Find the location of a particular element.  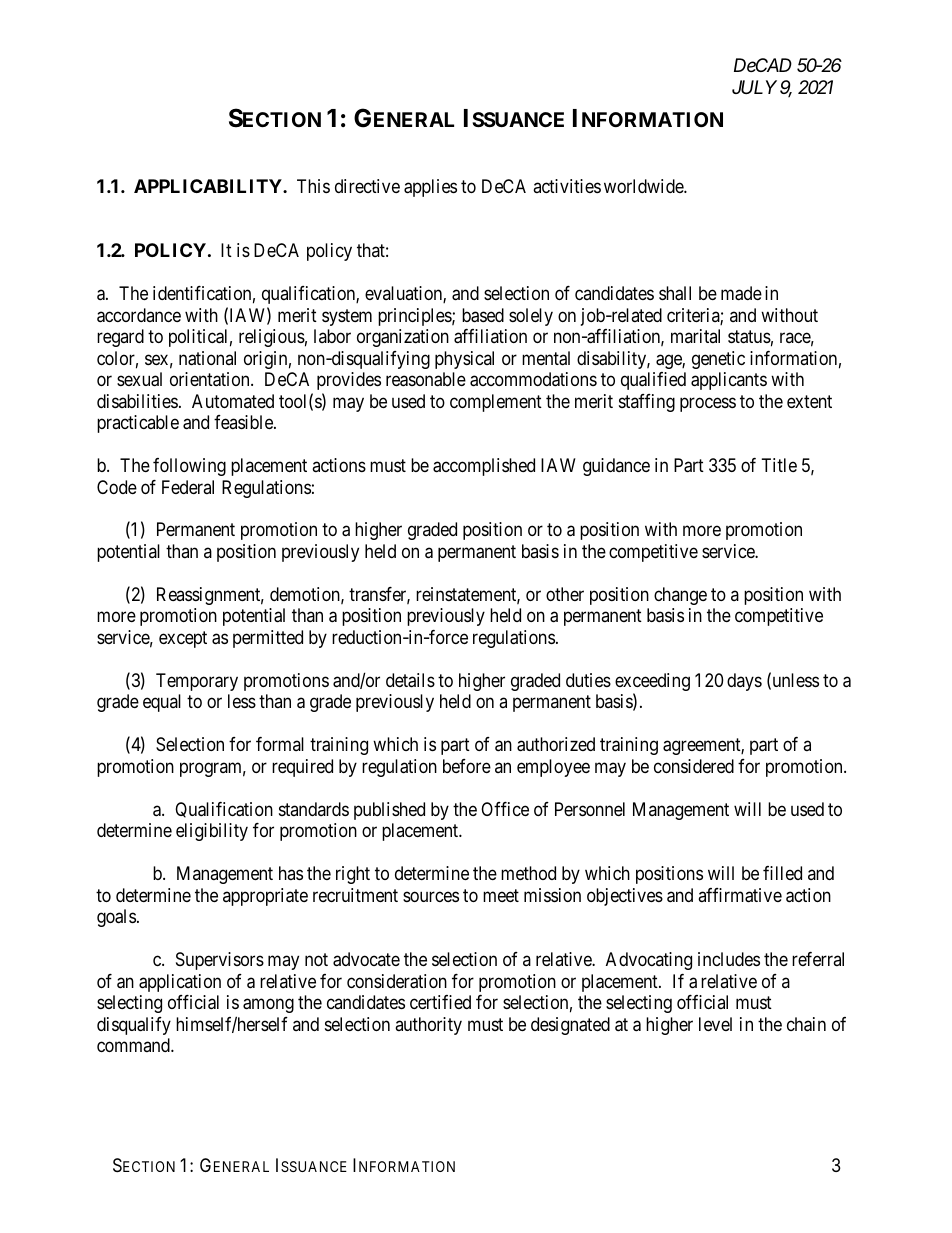

eligibility is located at coordinates (212, 832).
